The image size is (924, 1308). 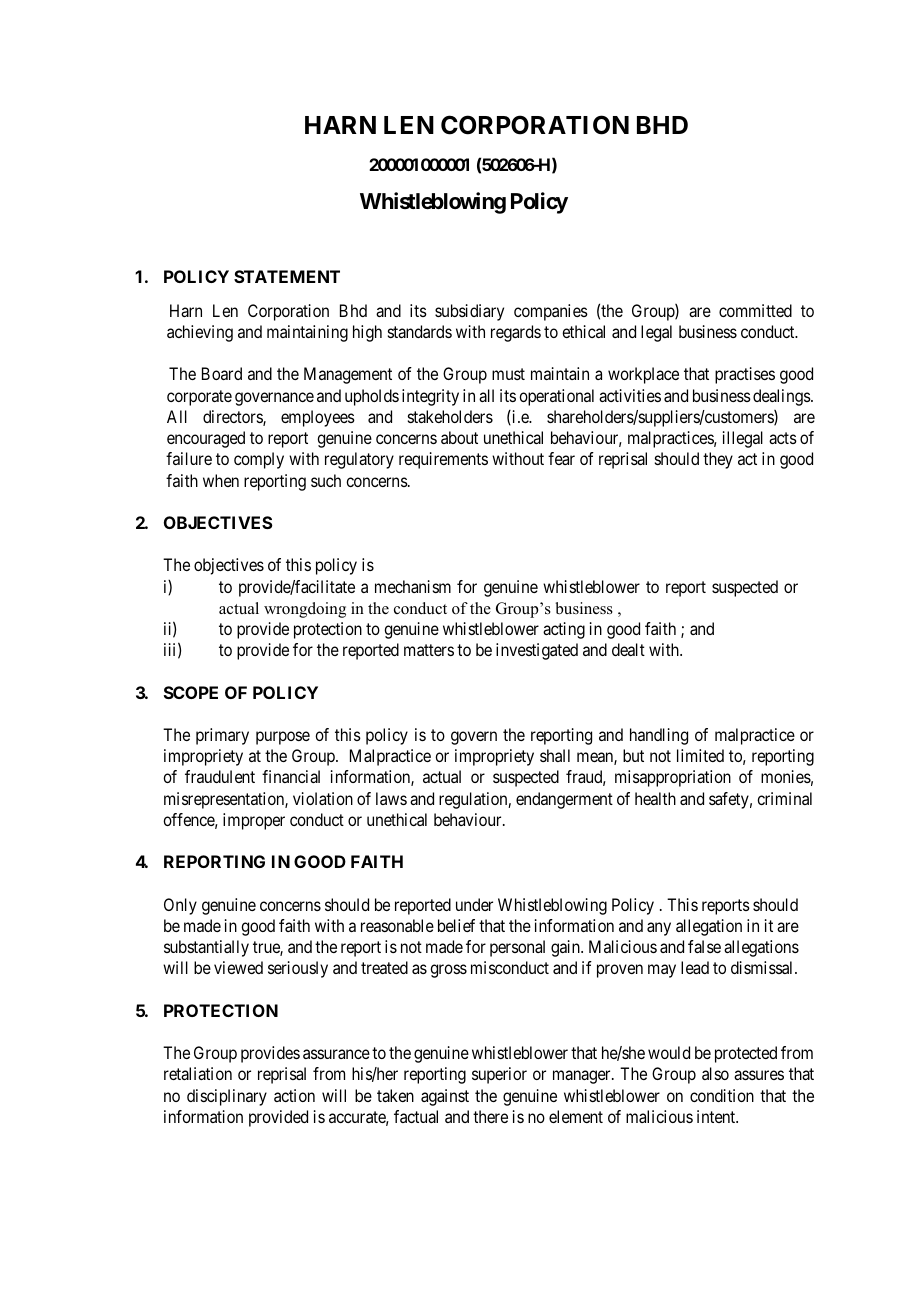 What do you see at coordinates (655, 798) in the document?
I see `health` at bounding box center [655, 798].
